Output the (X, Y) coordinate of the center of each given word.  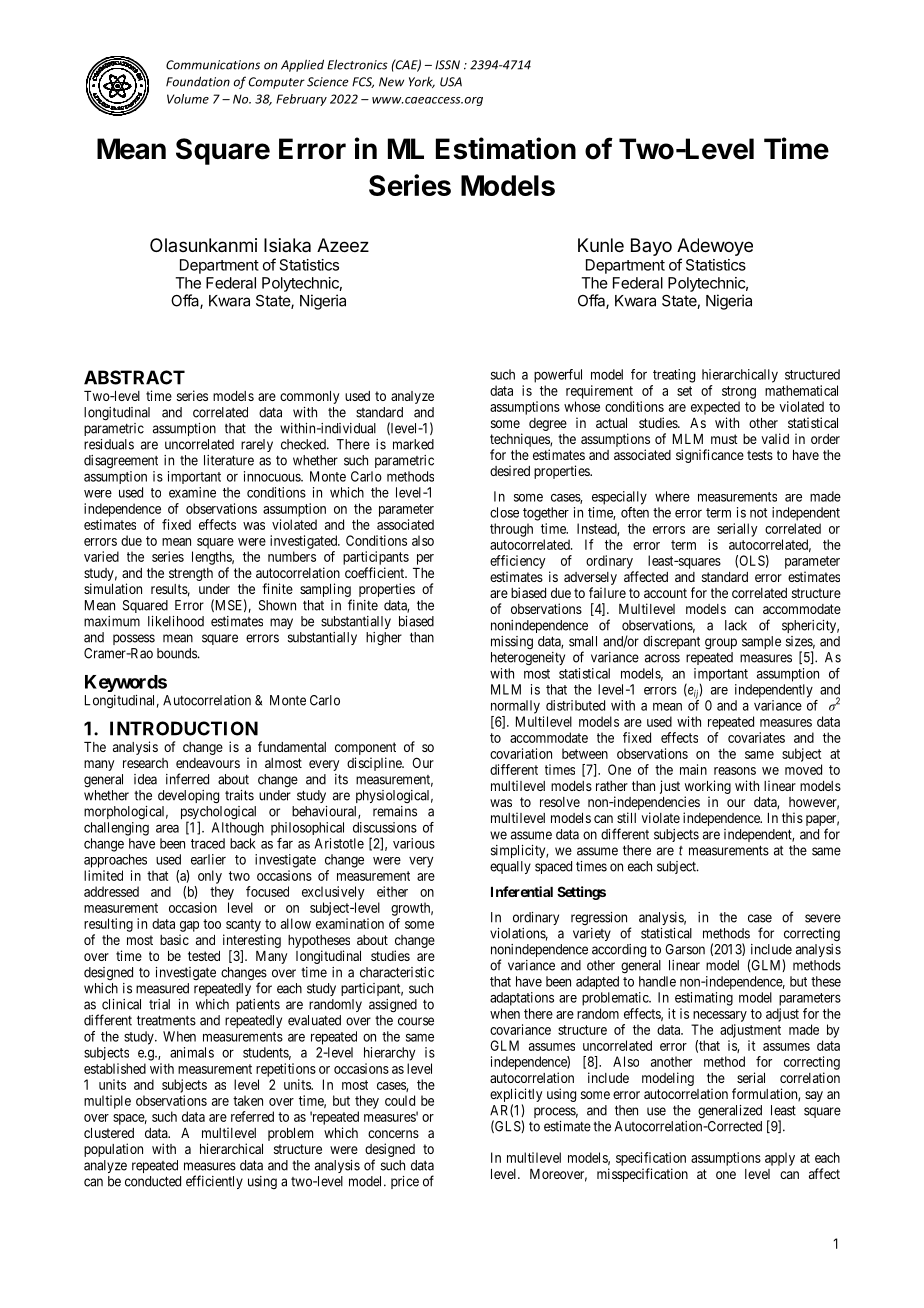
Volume (188, 99)
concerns (393, 1134)
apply (780, 1159)
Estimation (506, 148)
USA (451, 82)
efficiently (214, 1182)
